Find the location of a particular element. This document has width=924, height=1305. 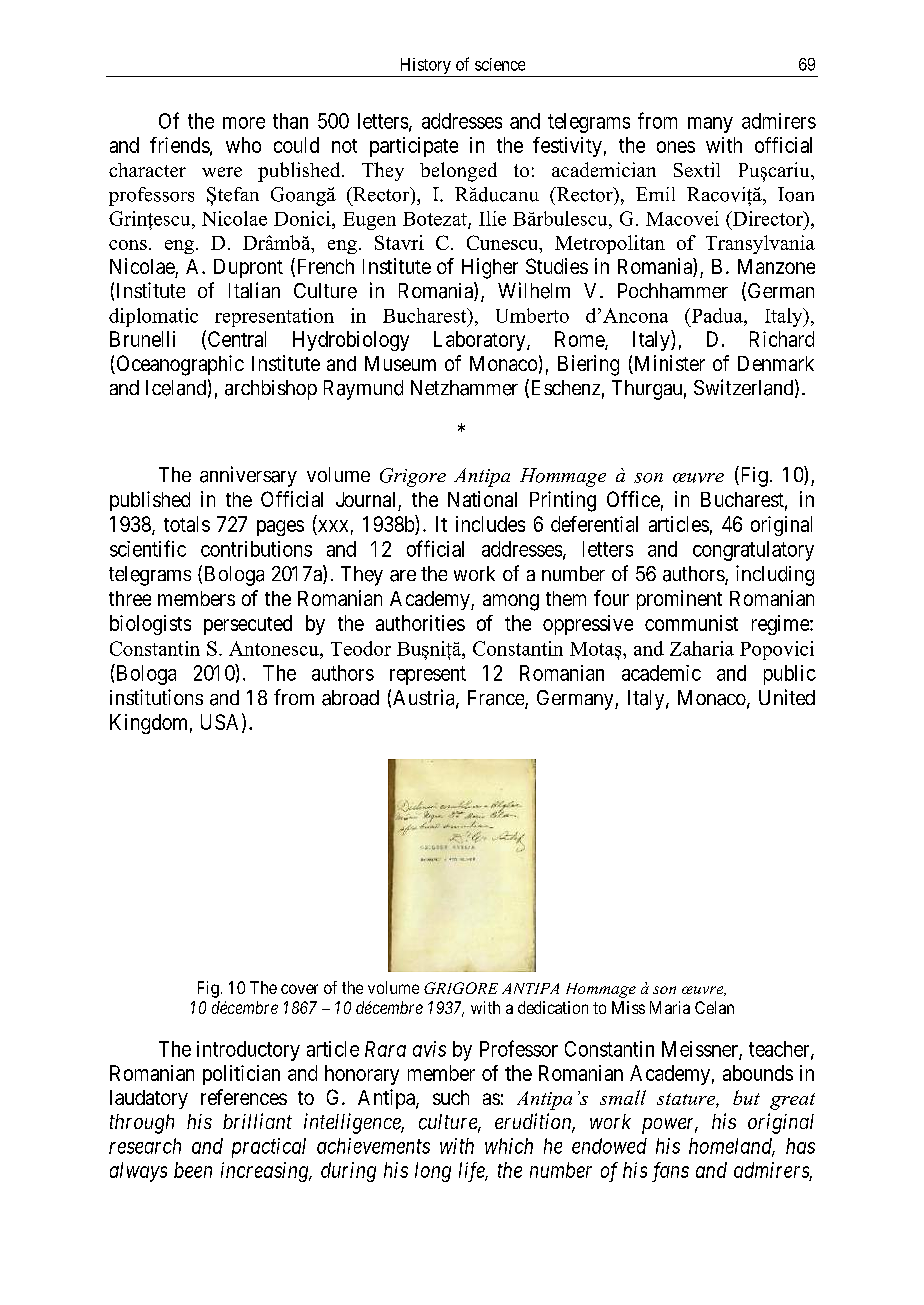

been is located at coordinates (193, 1170).
